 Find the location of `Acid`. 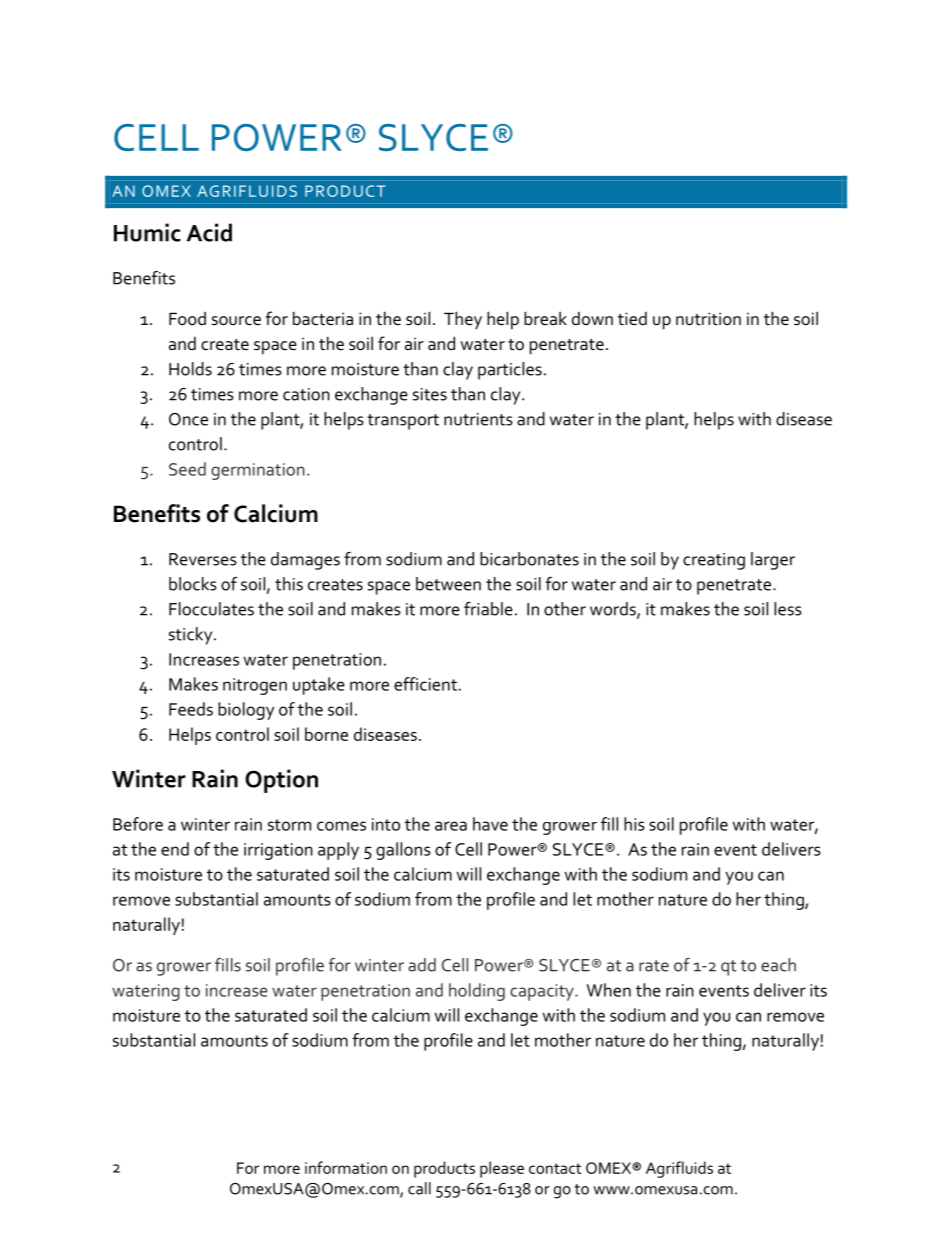

Acid is located at coordinates (209, 232).
